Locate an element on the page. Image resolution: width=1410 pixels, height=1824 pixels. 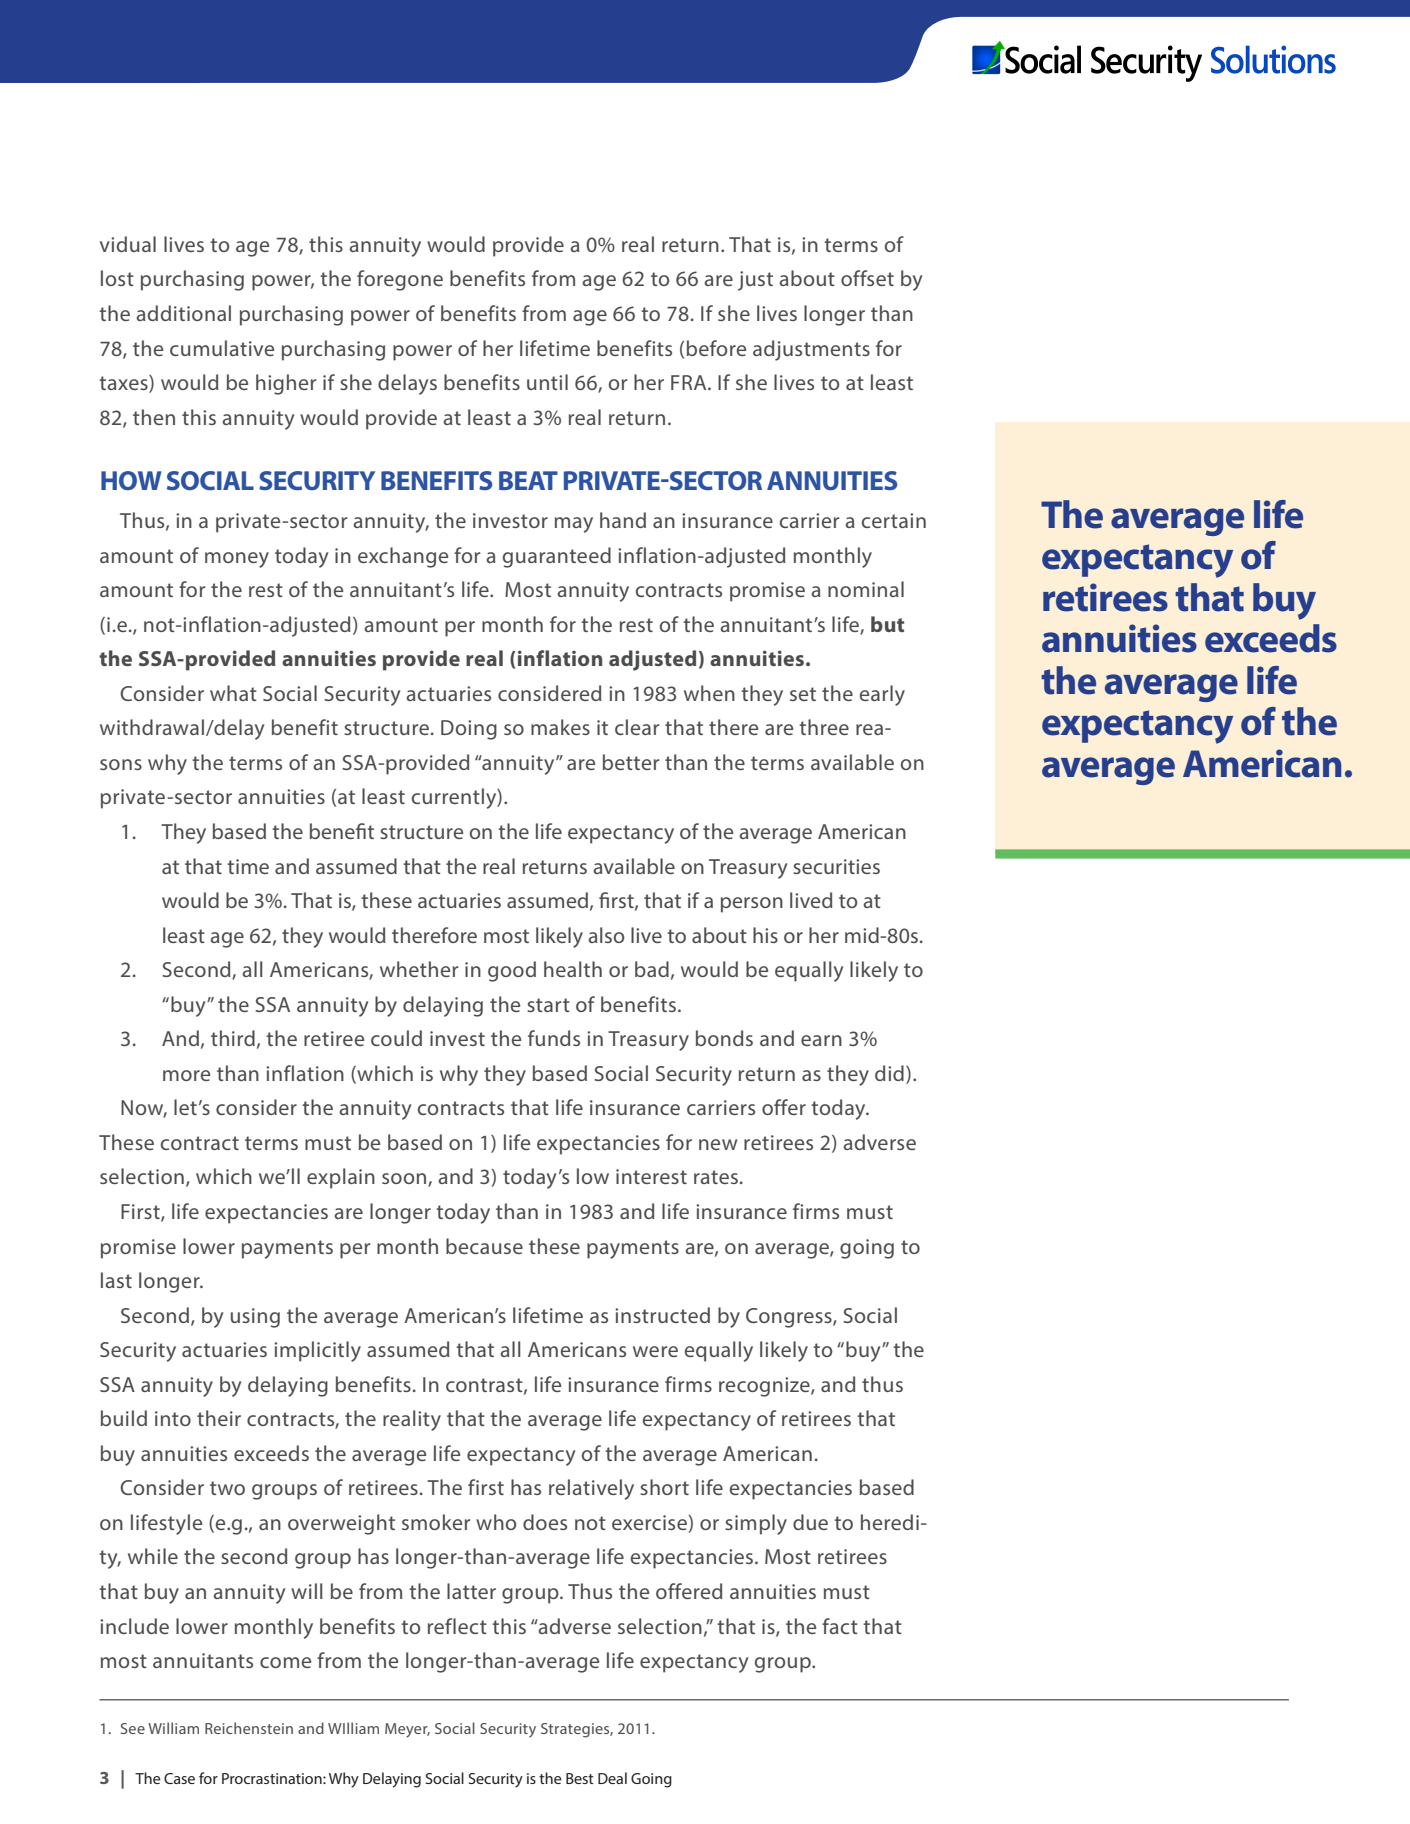
what is located at coordinates (233, 693).
